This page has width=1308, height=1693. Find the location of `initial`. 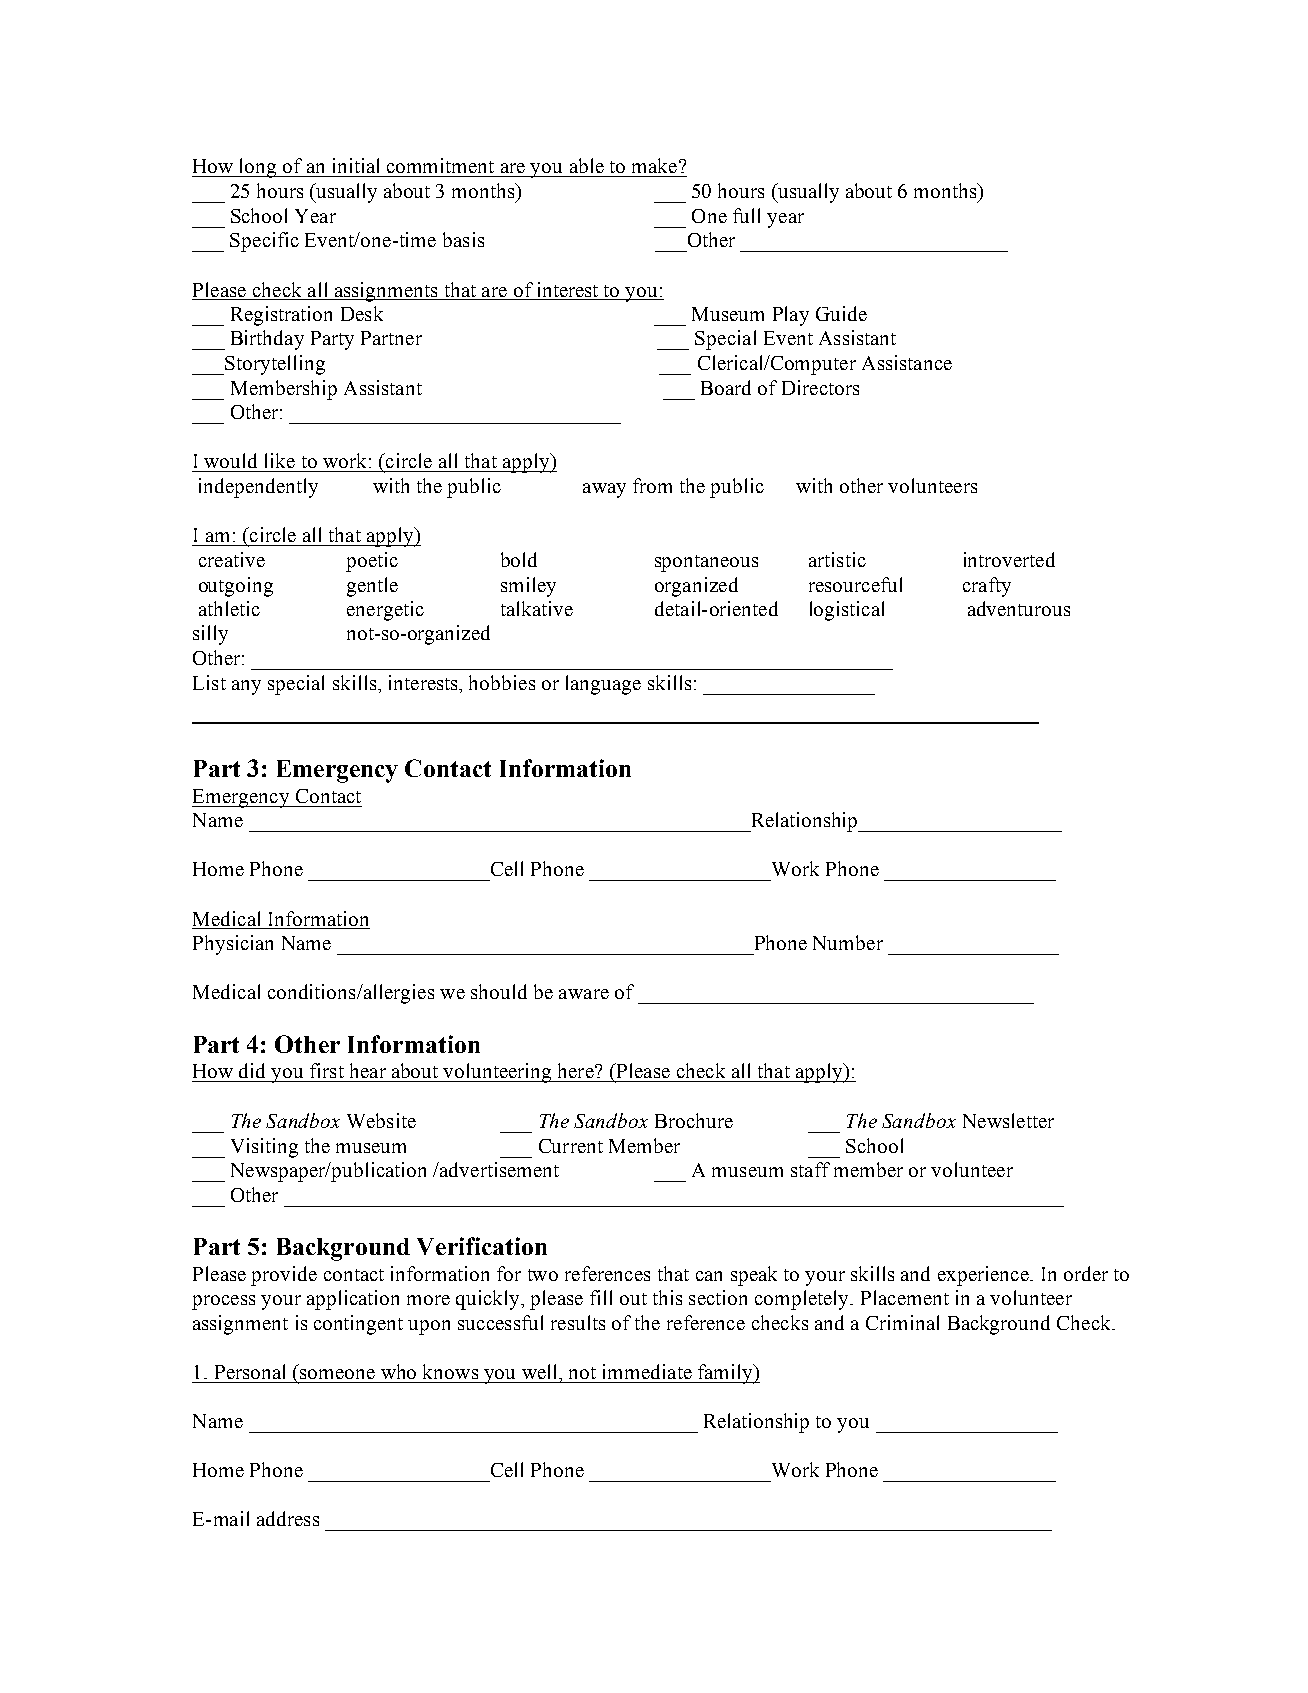

initial is located at coordinates (356, 165).
